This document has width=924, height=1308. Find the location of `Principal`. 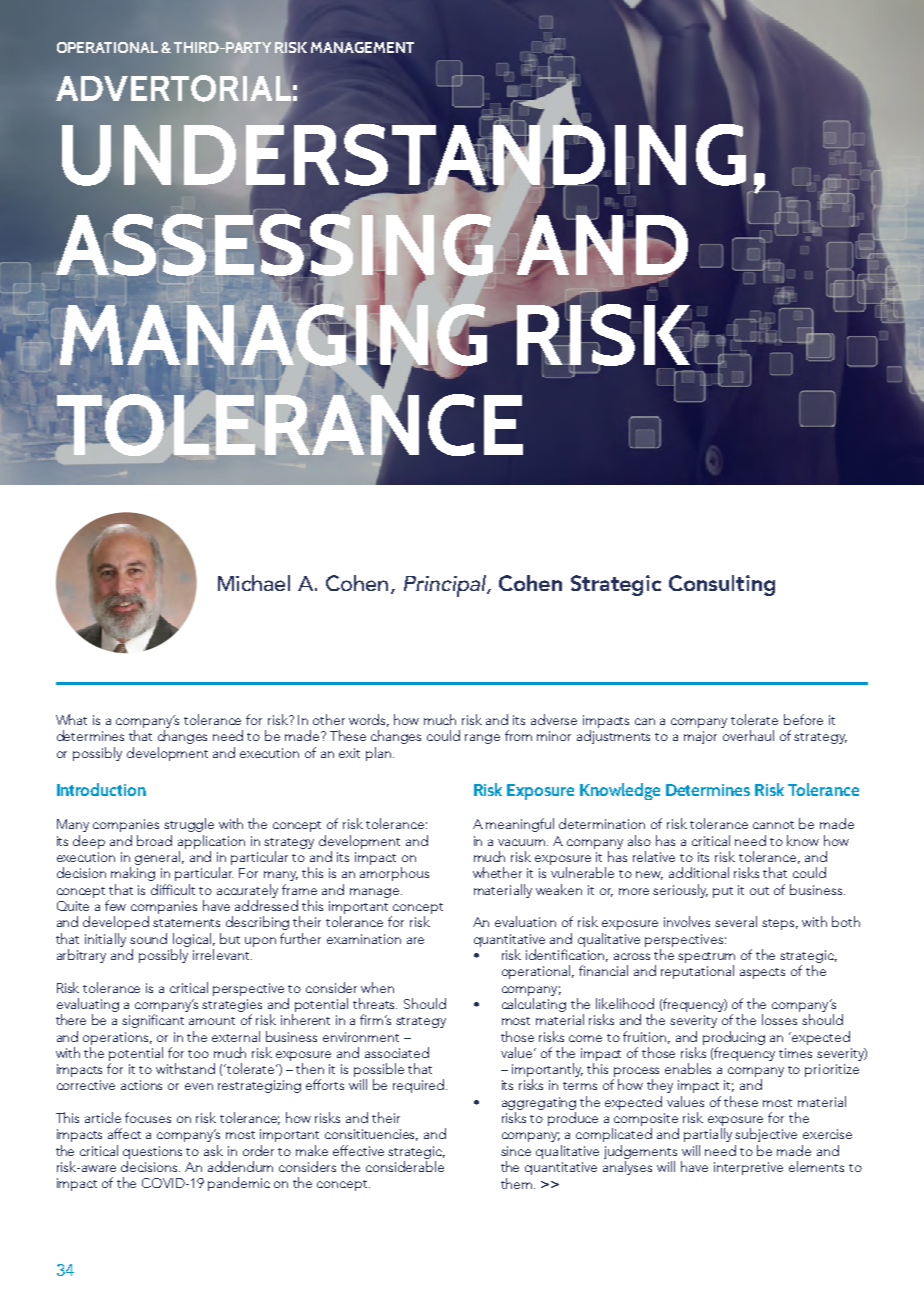

Principal is located at coordinates (446, 586).
